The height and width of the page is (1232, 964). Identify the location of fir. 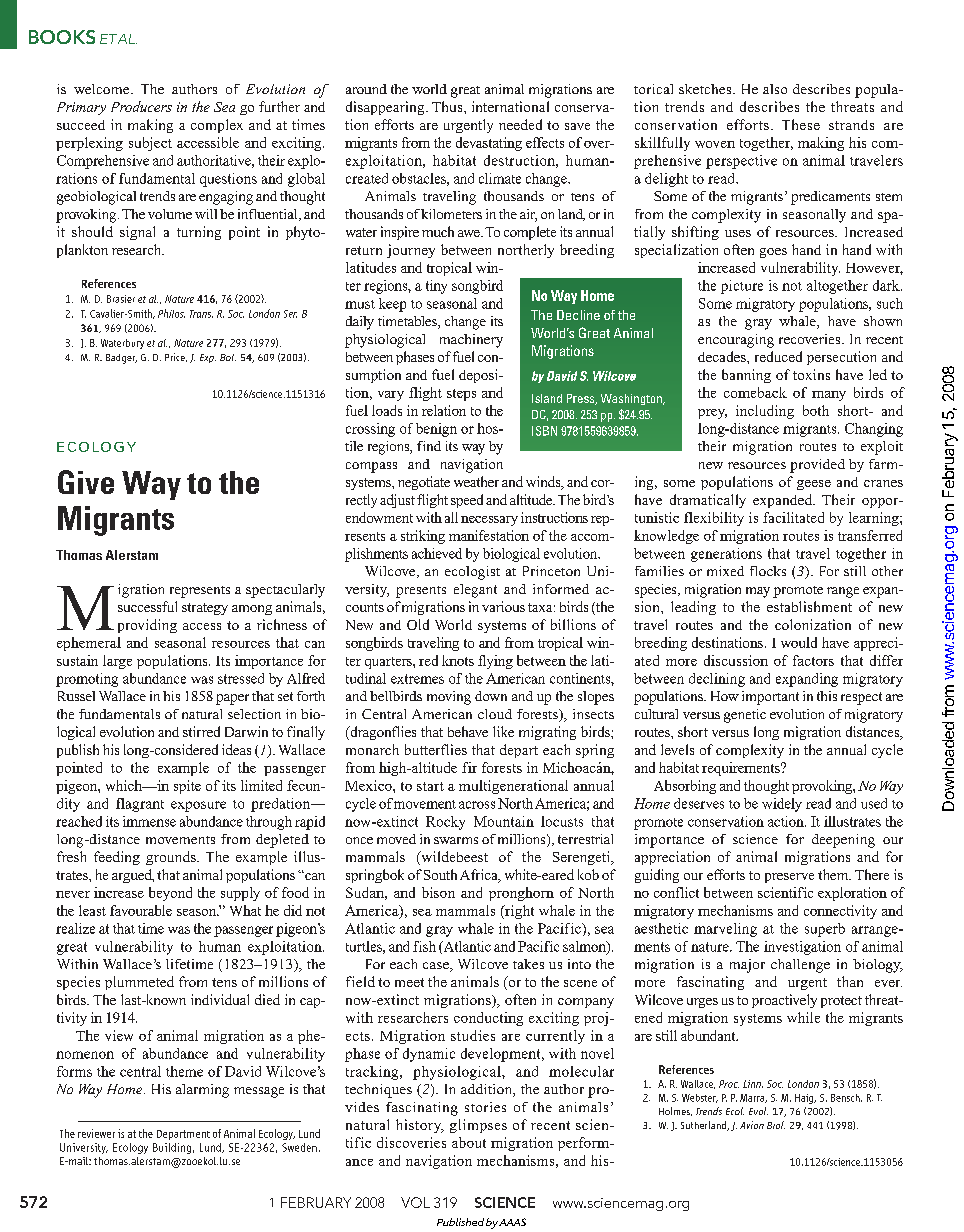
(469, 767).
